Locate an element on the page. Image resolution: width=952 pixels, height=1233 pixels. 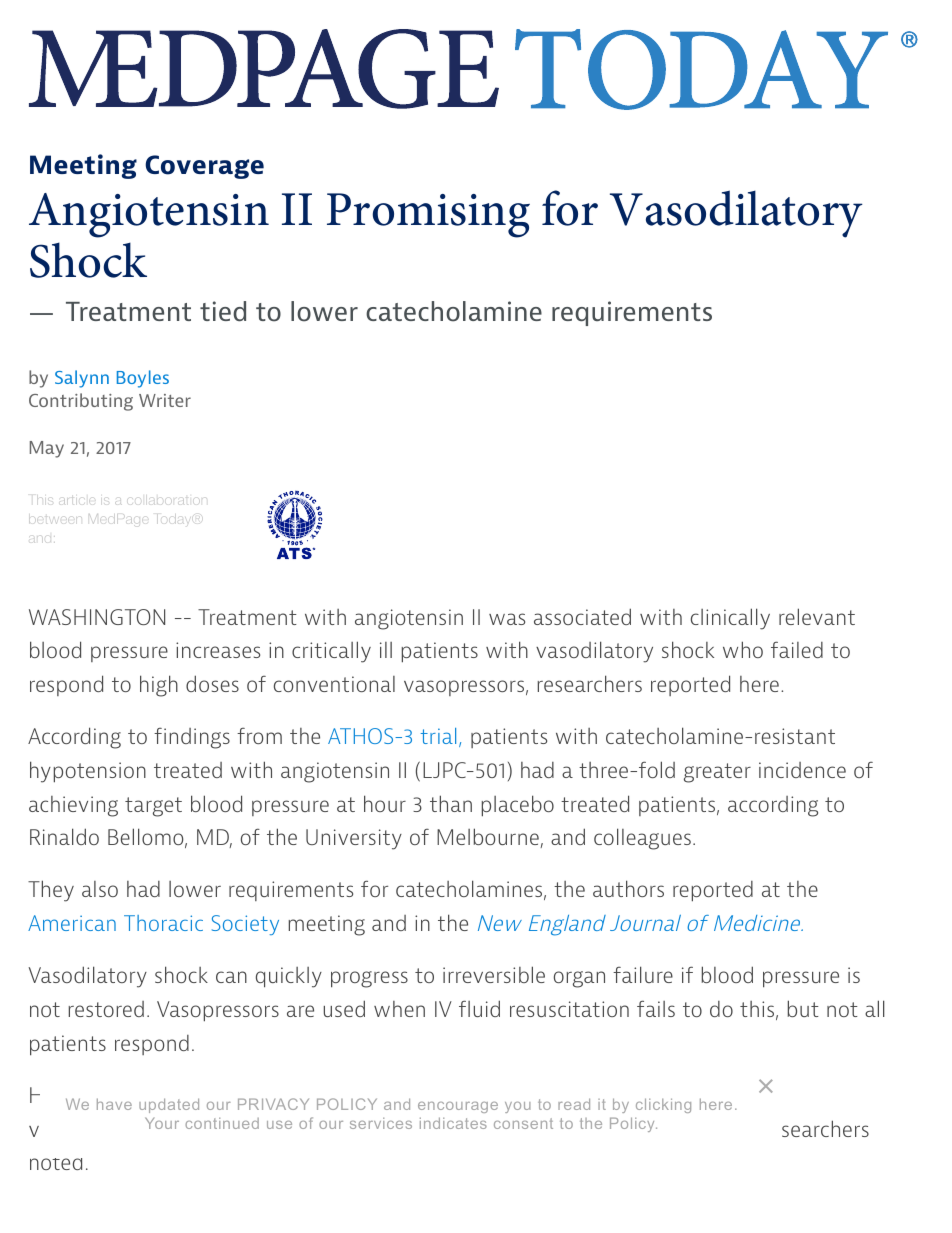
associated is located at coordinates (582, 616).
